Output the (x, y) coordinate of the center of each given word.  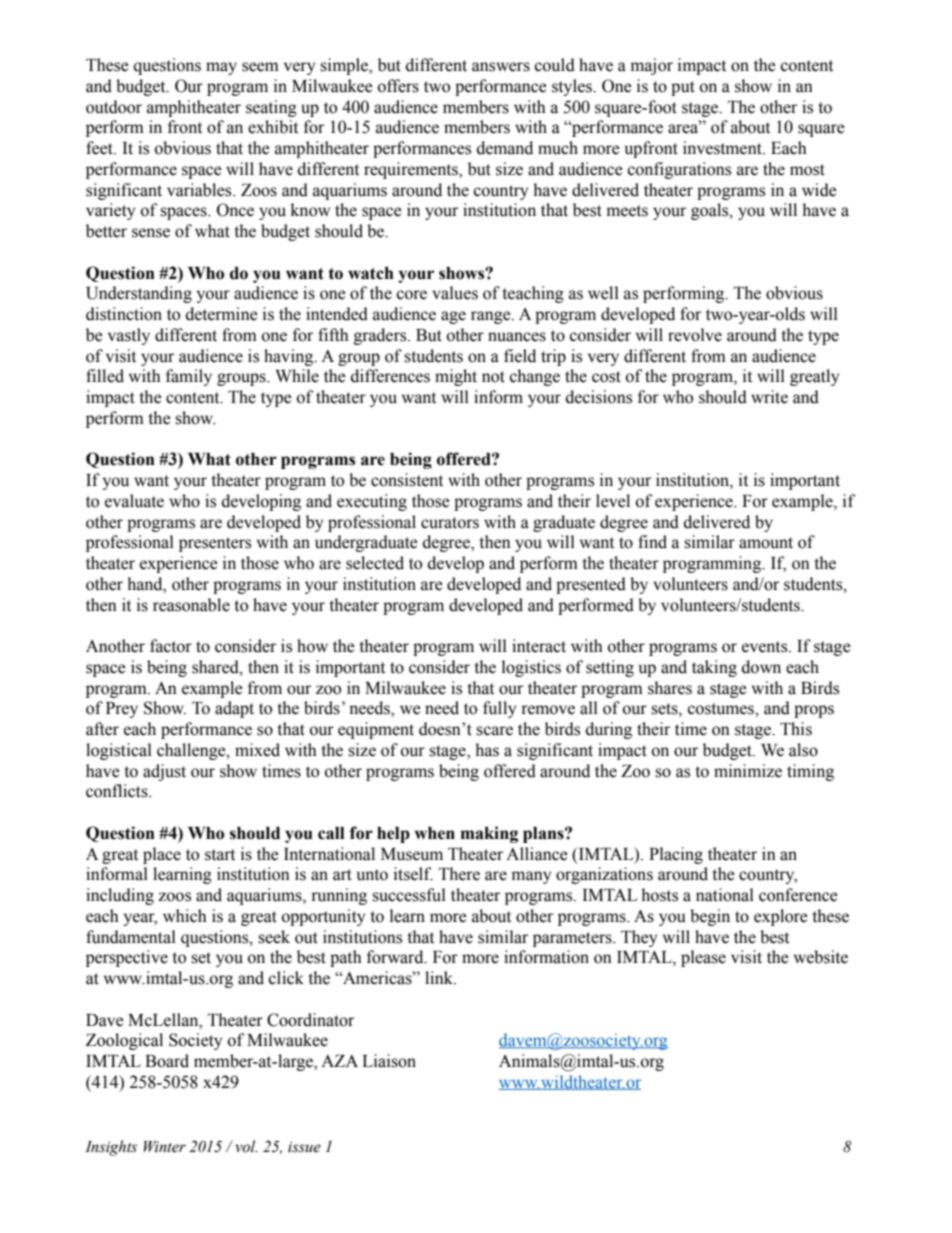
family (189, 377)
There (459, 874)
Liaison (389, 1061)
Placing (676, 855)
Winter (165, 1147)
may (221, 68)
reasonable (191, 605)
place (162, 855)
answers (501, 67)
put (683, 88)
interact (539, 646)
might (456, 377)
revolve (695, 335)
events (766, 647)
